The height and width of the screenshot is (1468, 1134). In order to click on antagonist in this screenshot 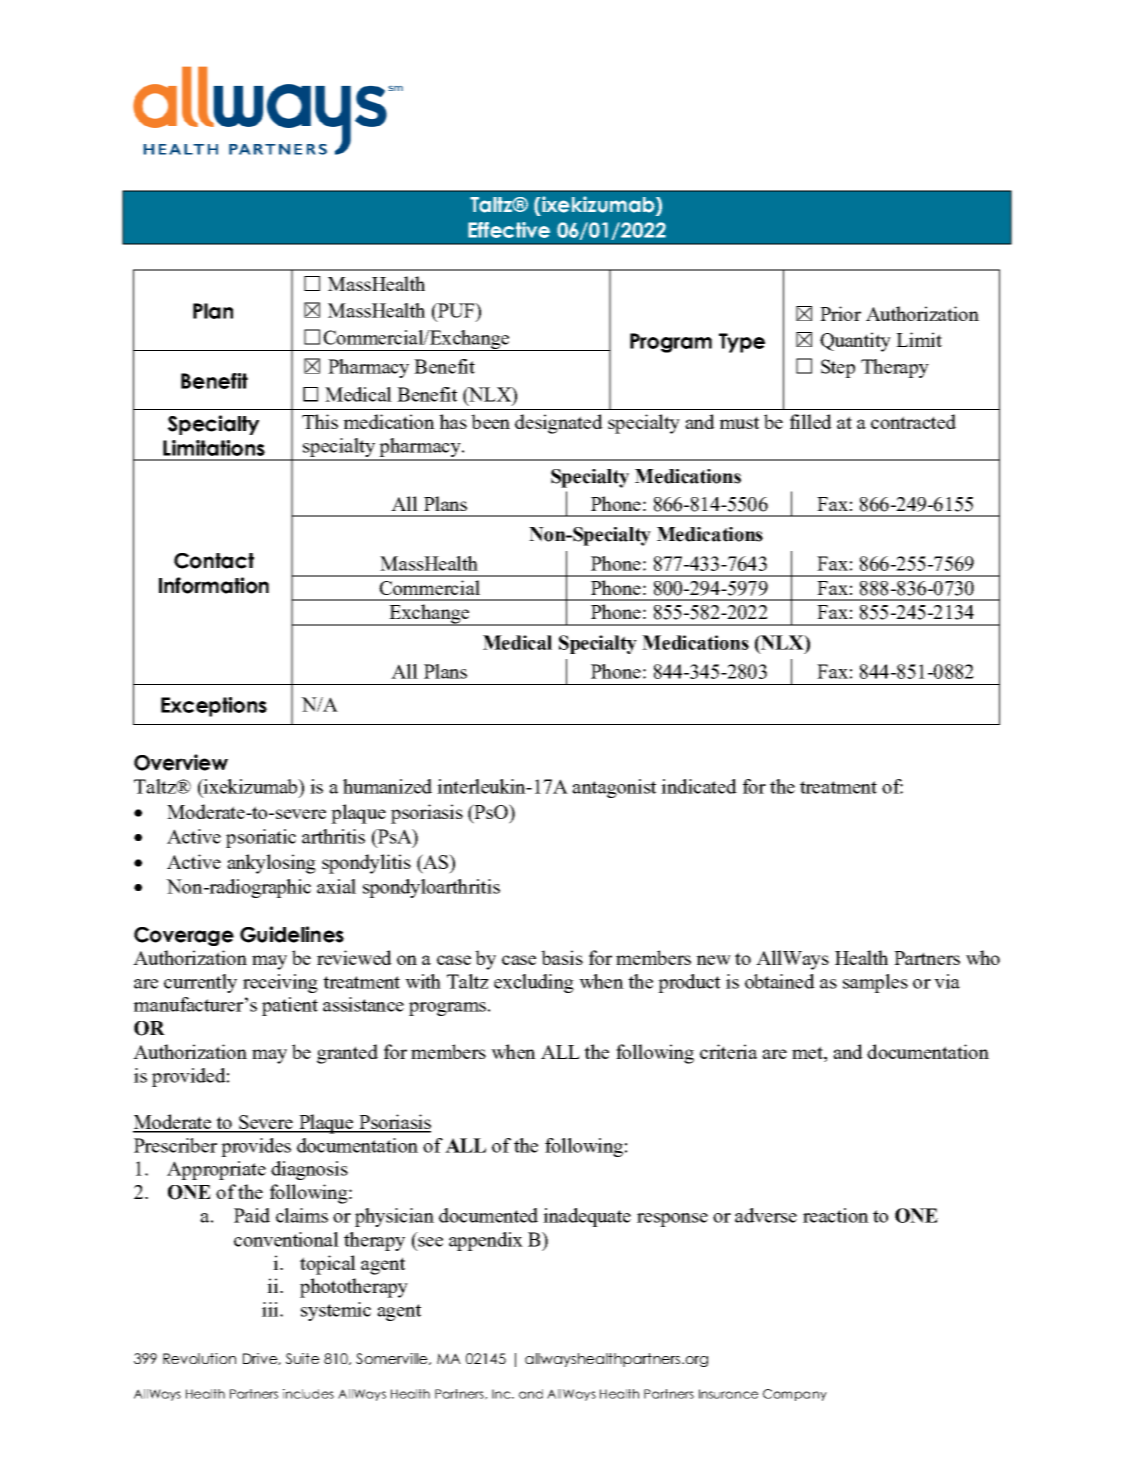, I will do `click(614, 788)`.
